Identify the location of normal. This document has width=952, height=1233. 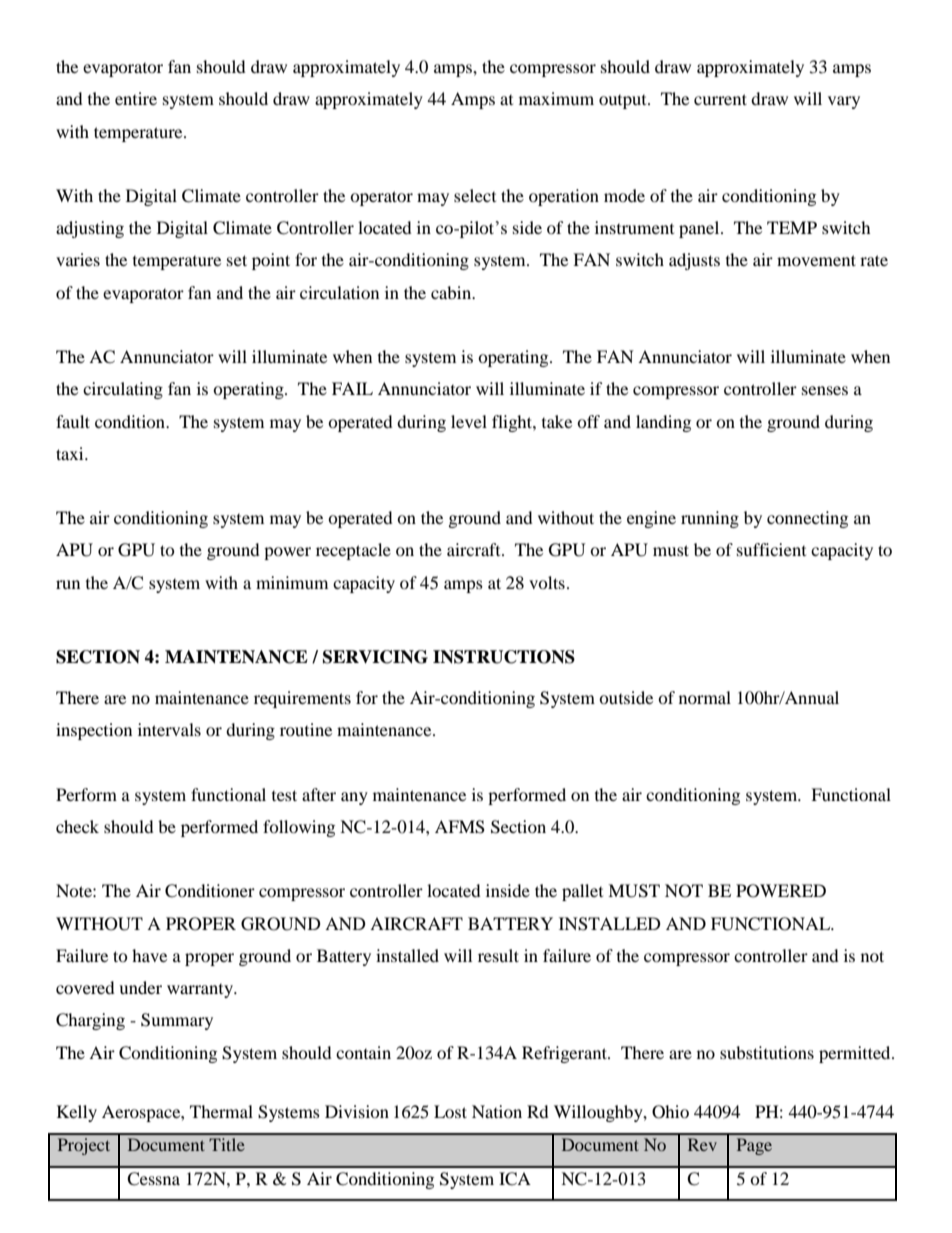
(705, 697).
